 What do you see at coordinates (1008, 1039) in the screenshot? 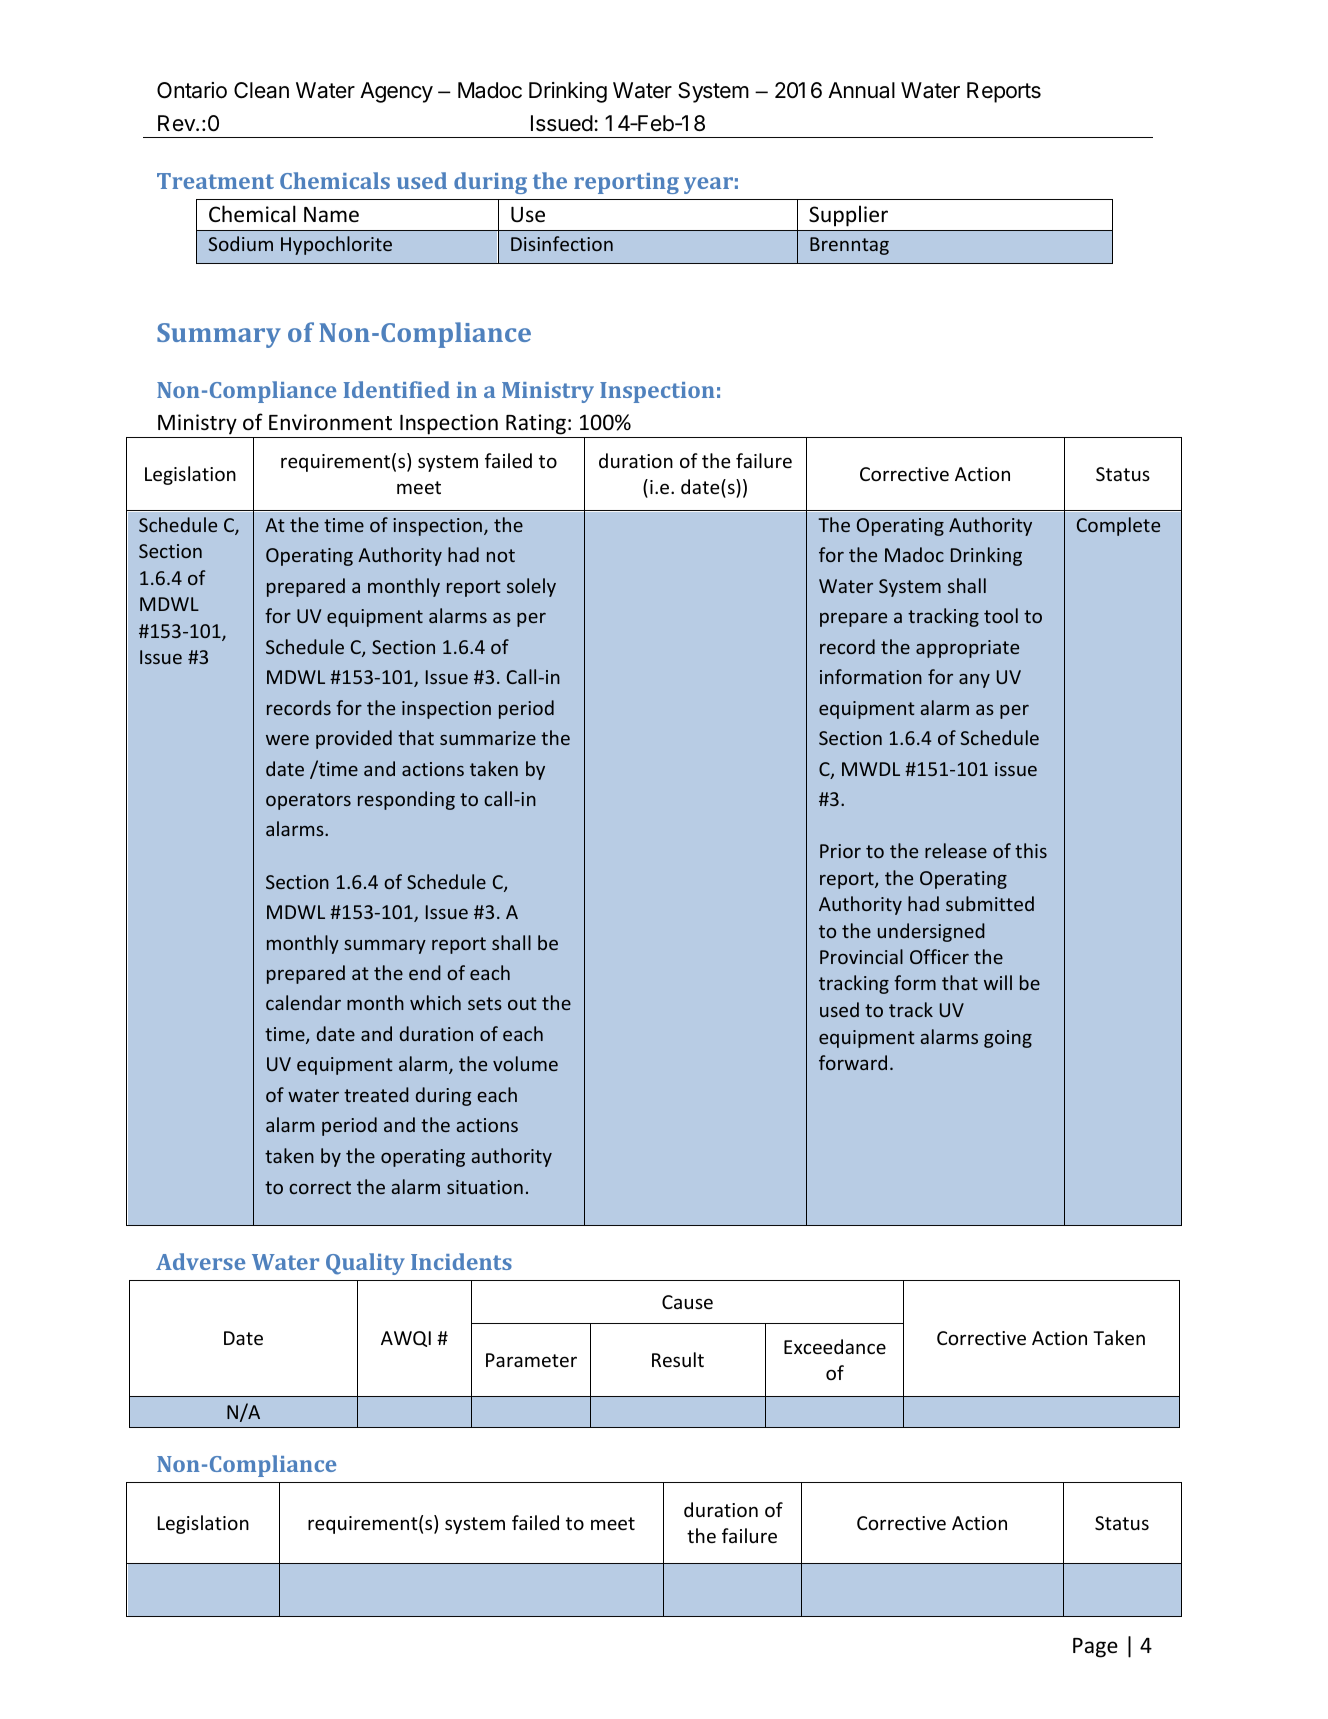
I see `going` at bounding box center [1008, 1039].
